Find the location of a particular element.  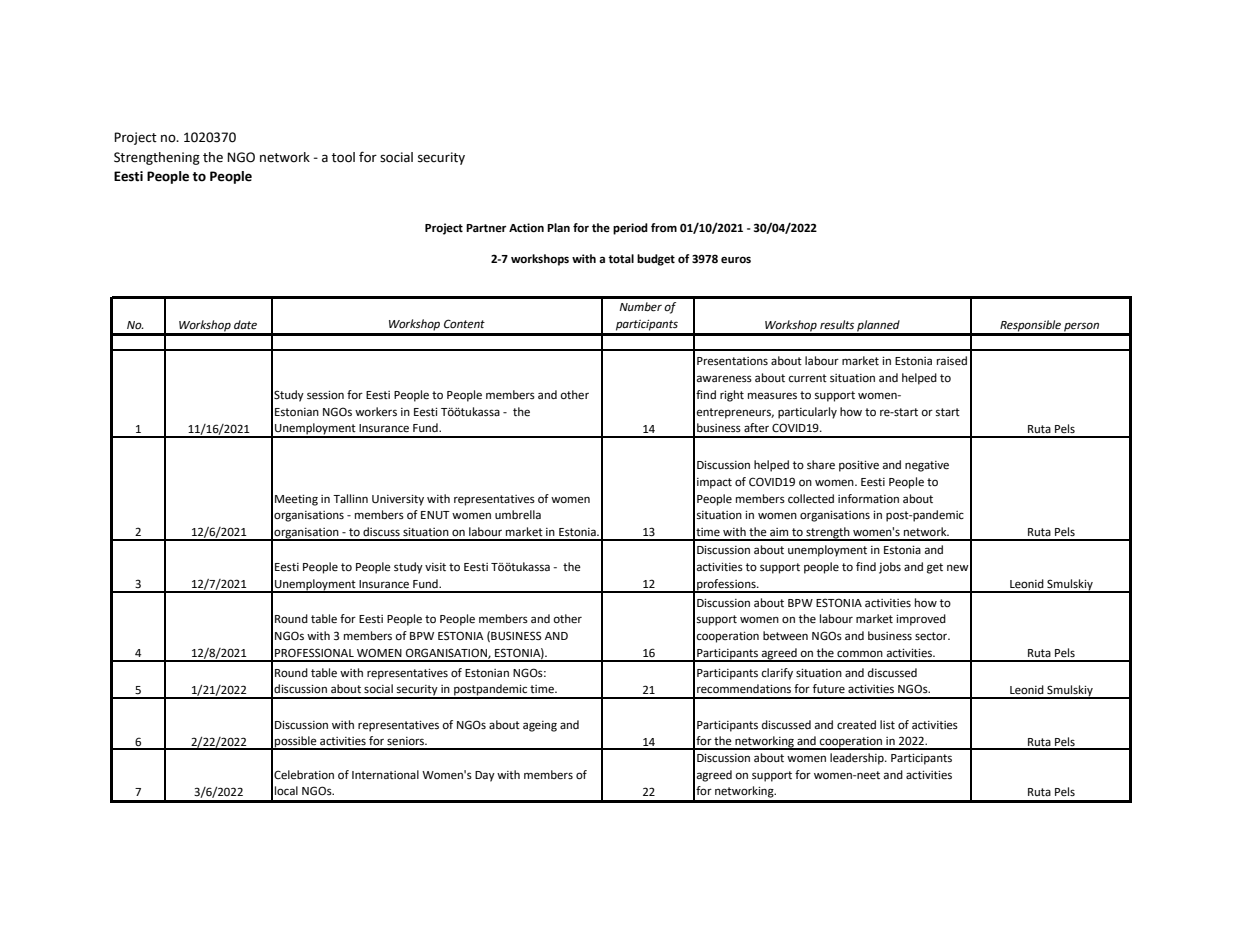

International is located at coordinates (385, 775).
